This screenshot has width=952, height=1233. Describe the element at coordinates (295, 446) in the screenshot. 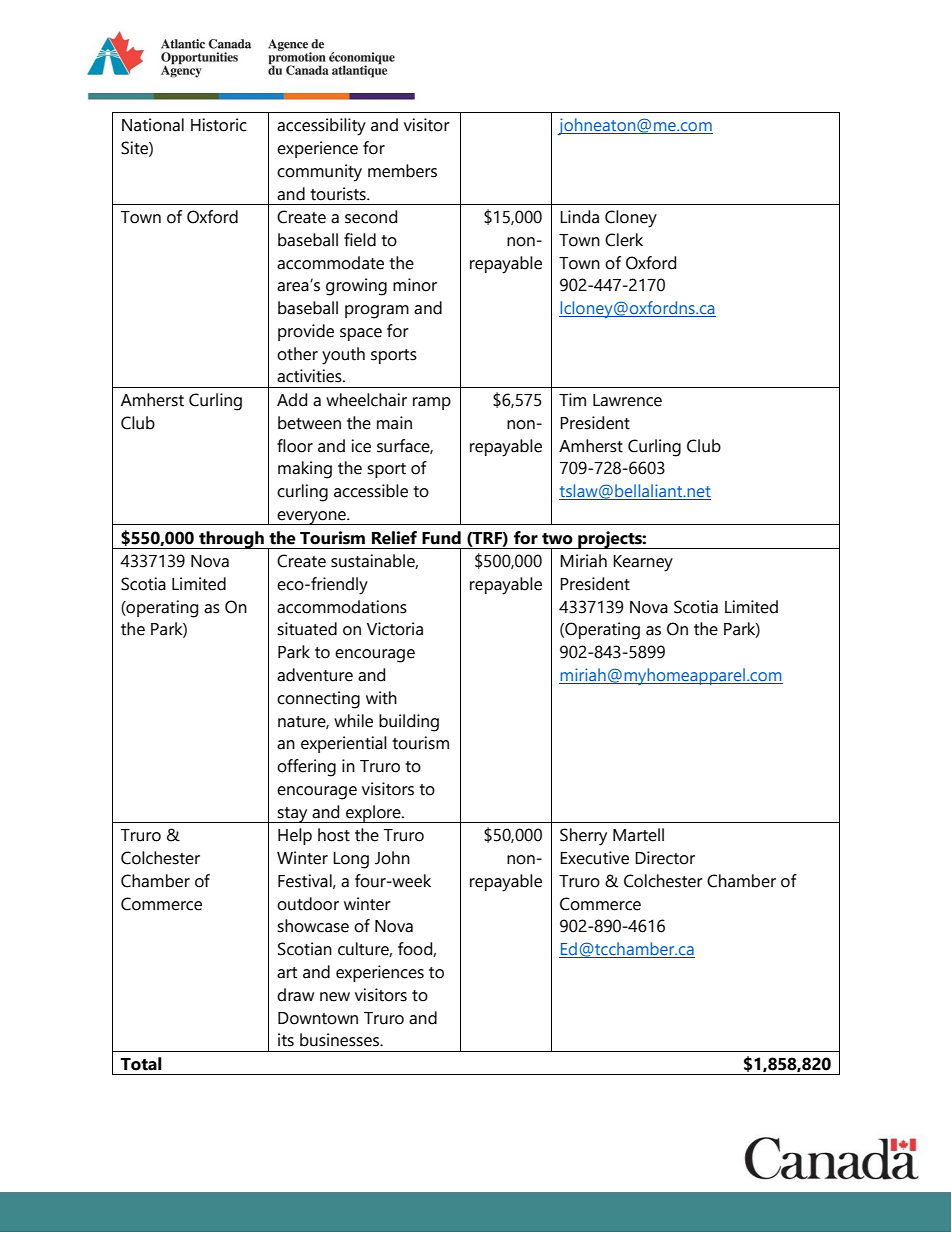

I see `floor` at that location.
